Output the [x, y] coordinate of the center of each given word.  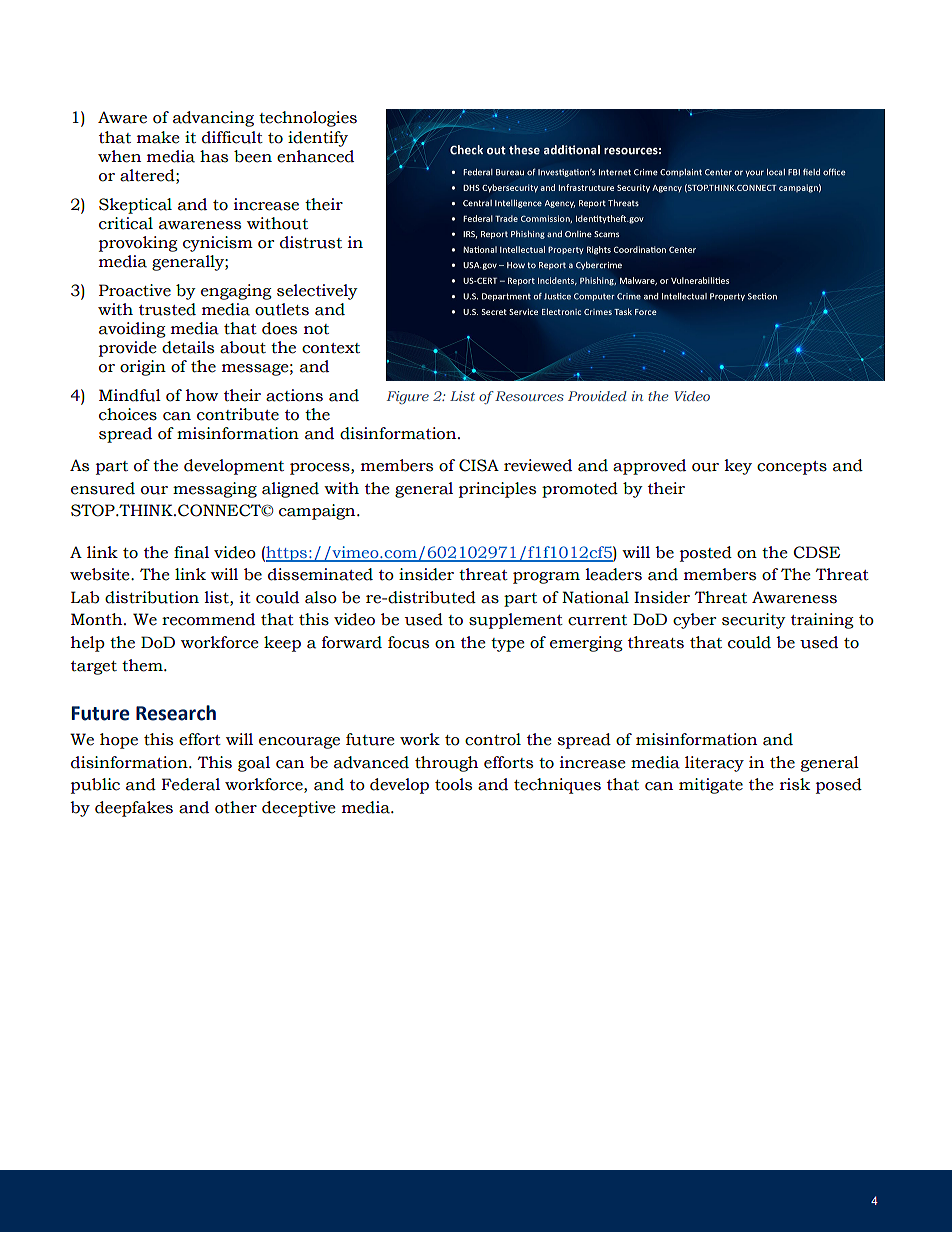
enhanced [315, 156]
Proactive [135, 290]
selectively [317, 292]
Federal [191, 784]
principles [497, 490]
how [202, 395]
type [508, 645]
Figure [407, 398]
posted [706, 554]
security [754, 621]
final [191, 552]
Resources [528, 396]
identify [318, 139]
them [143, 665]
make [158, 137]
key [738, 467]
